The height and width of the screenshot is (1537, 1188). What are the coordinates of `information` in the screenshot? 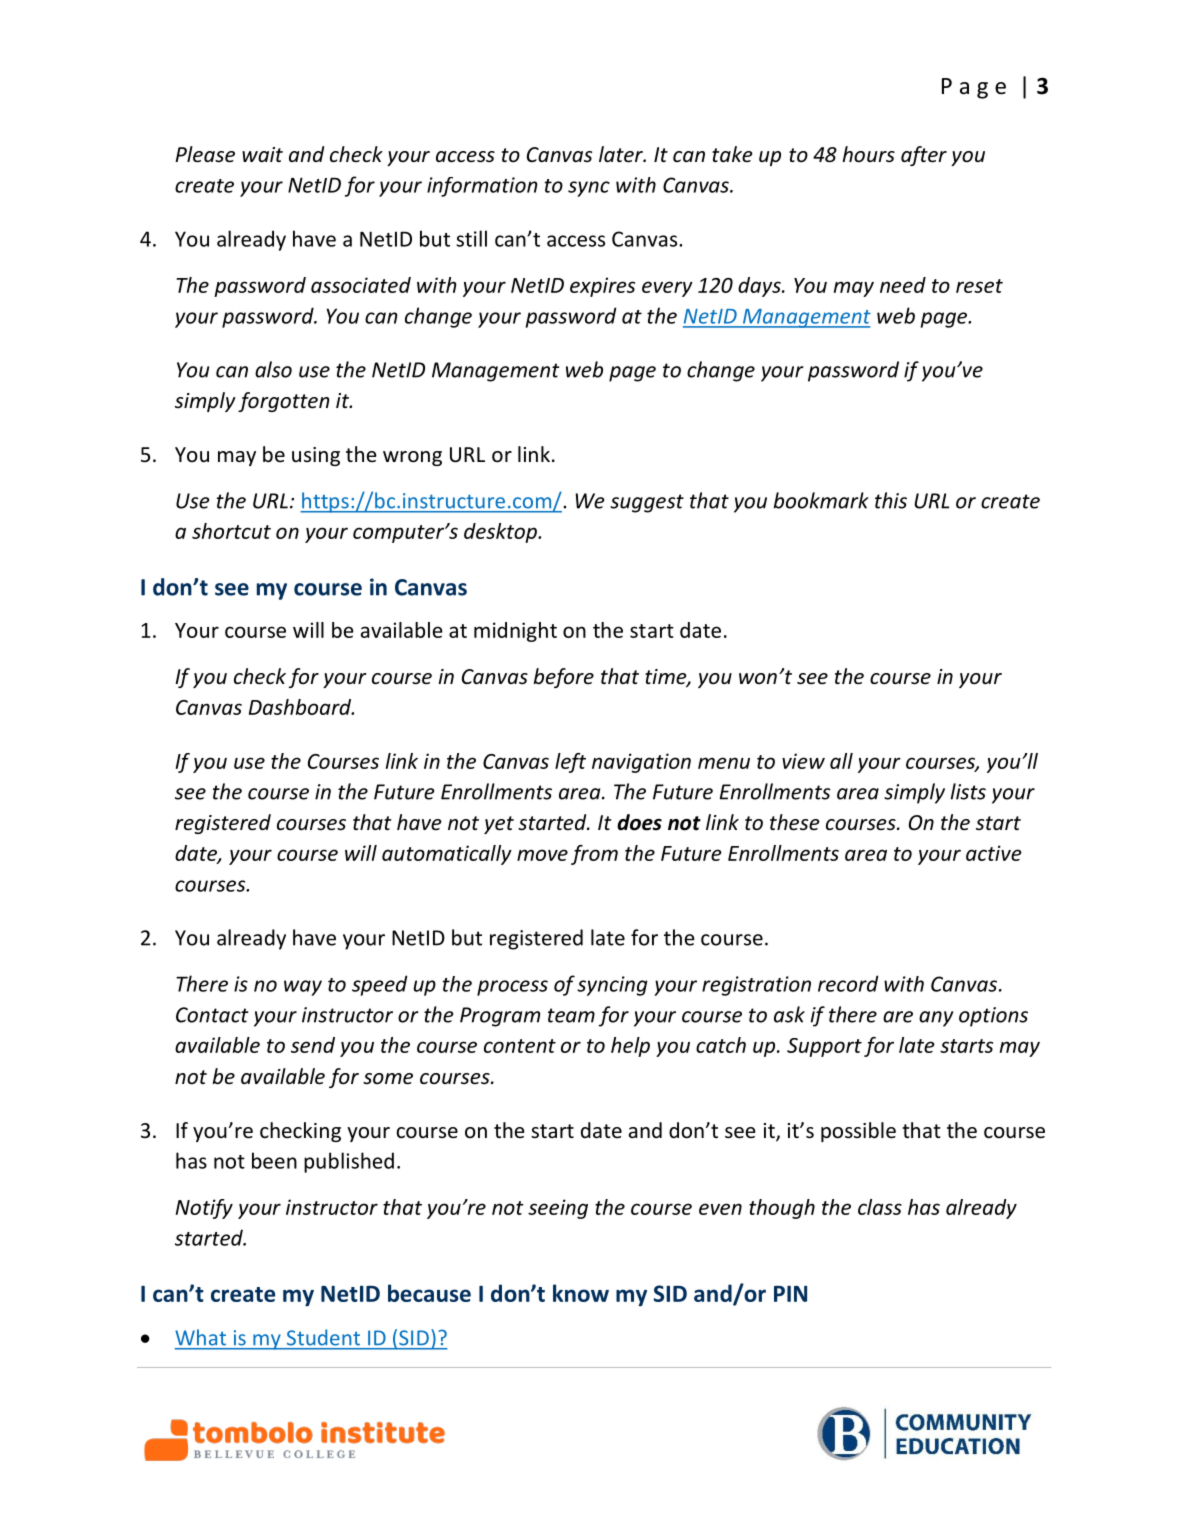 It's located at (482, 187).
